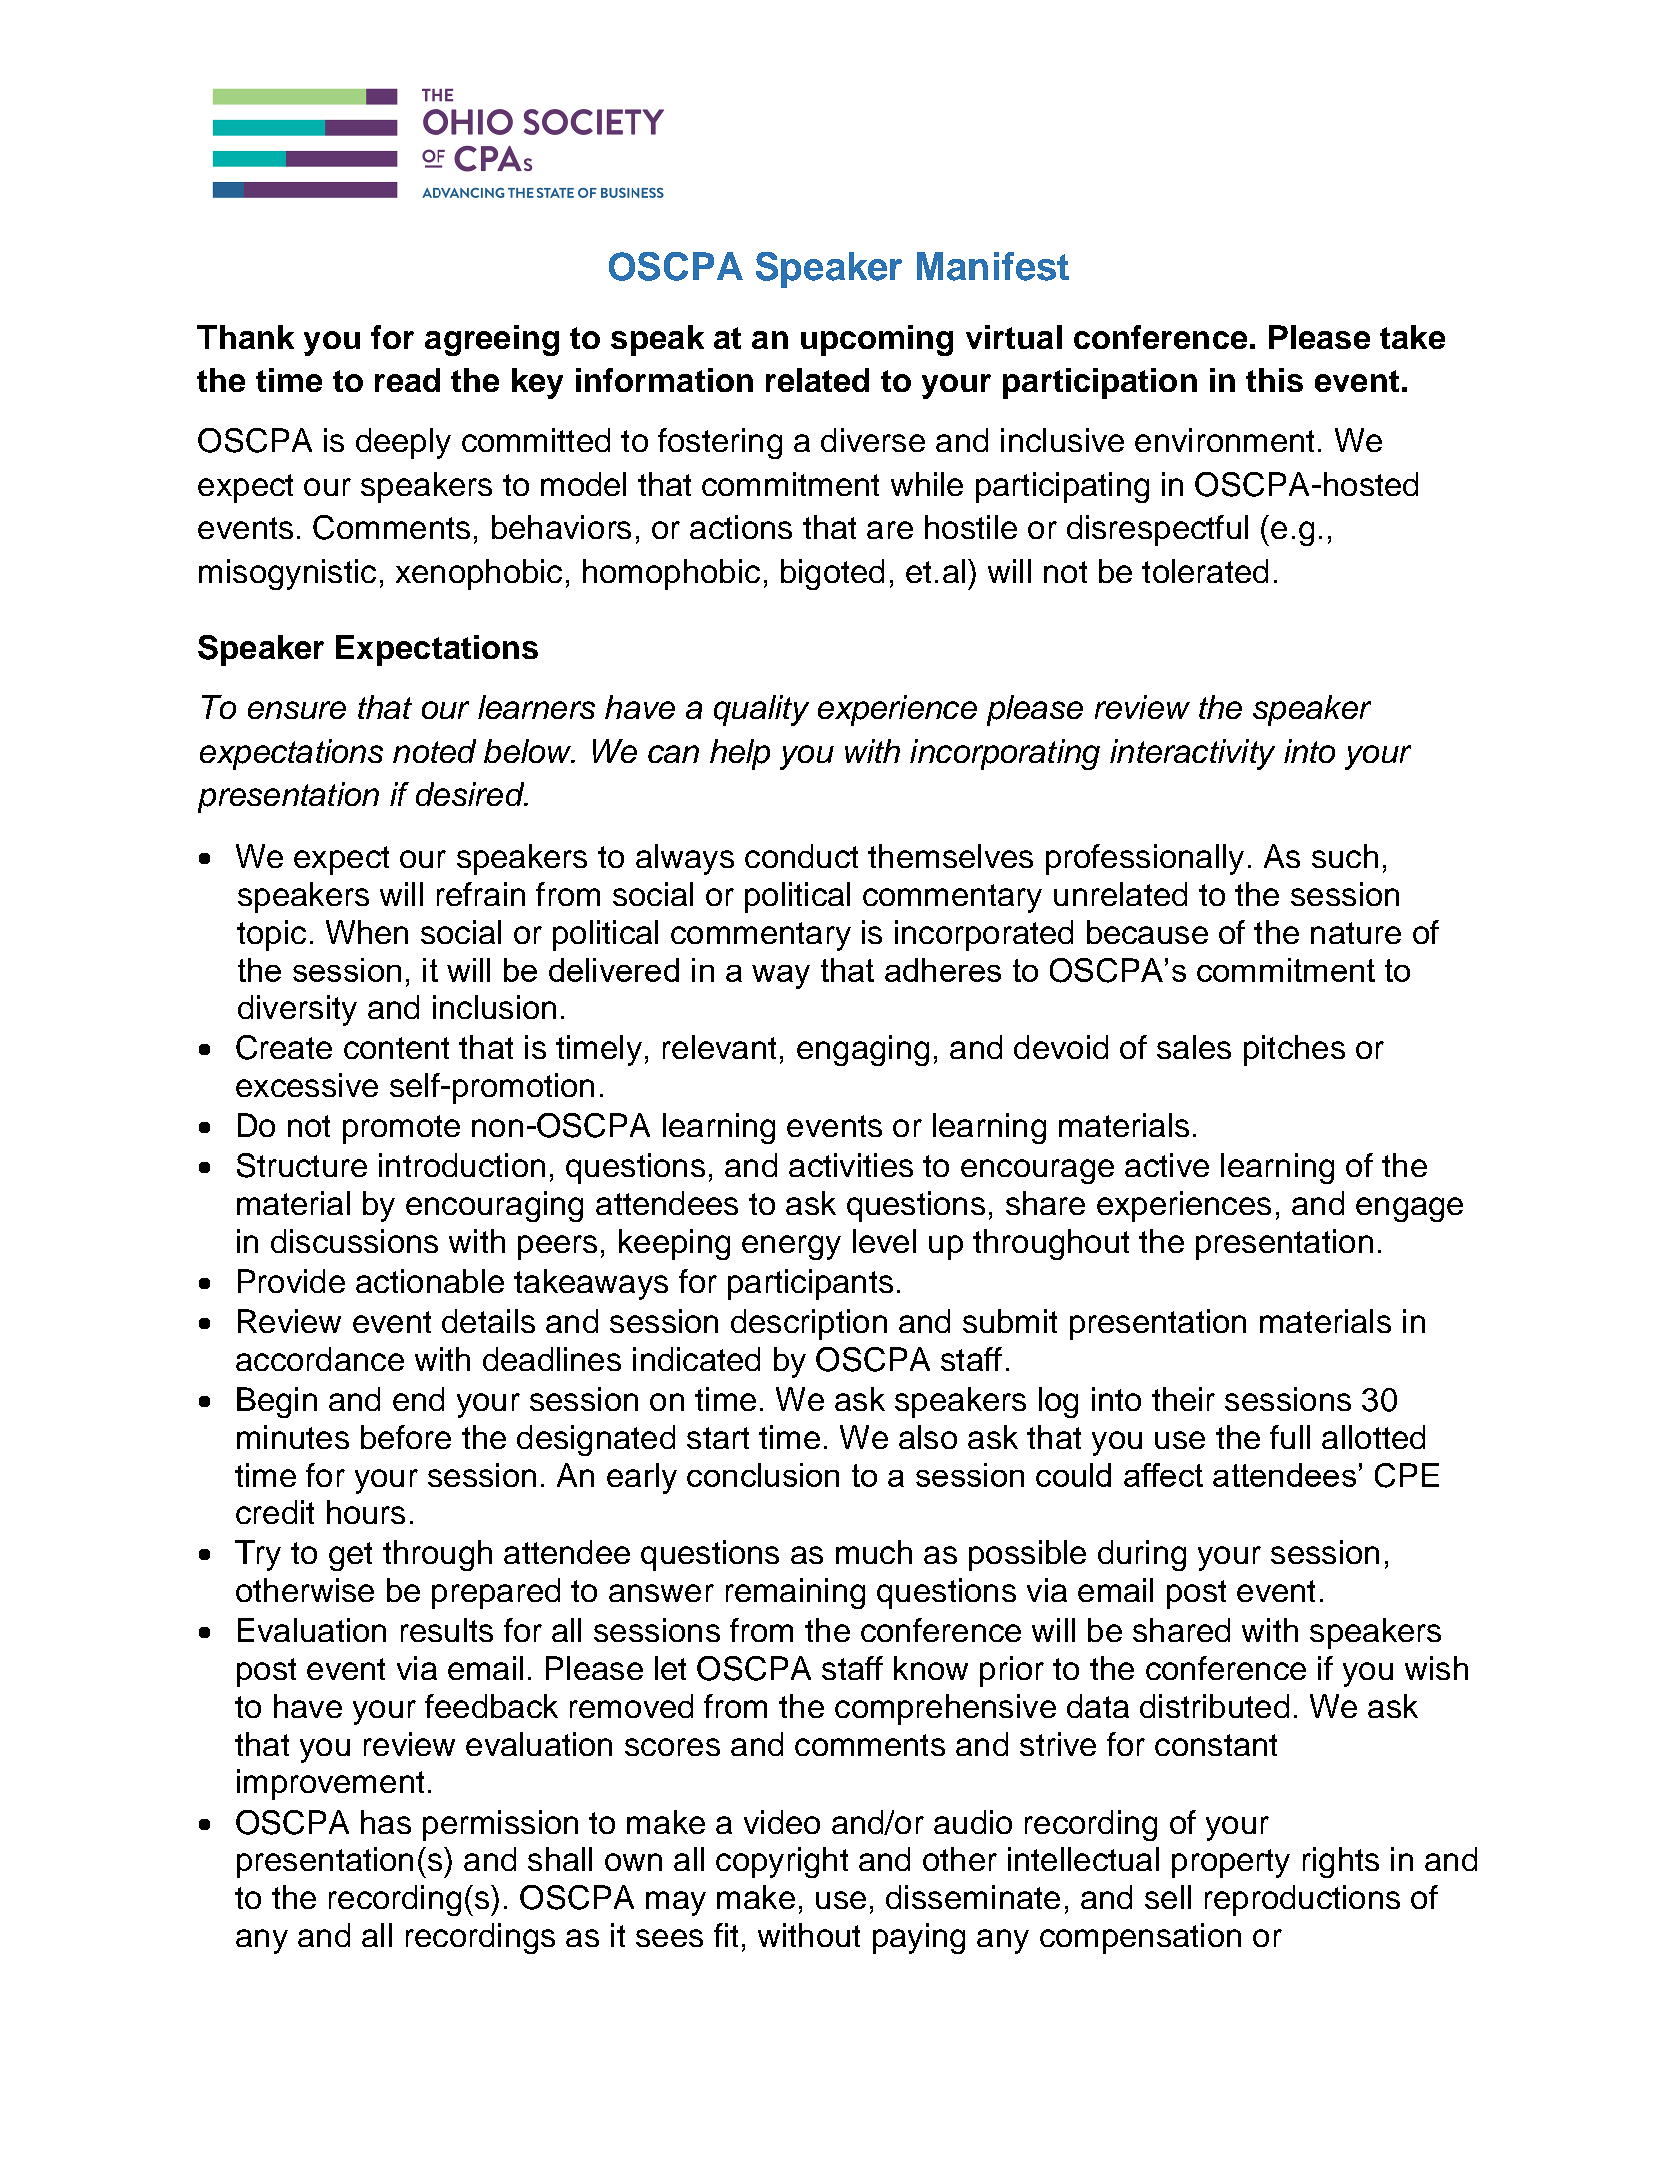 The image size is (1677, 2170). What do you see at coordinates (1302, 1900) in the page?
I see `reproductions` at bounding box center [1302, 1900].
